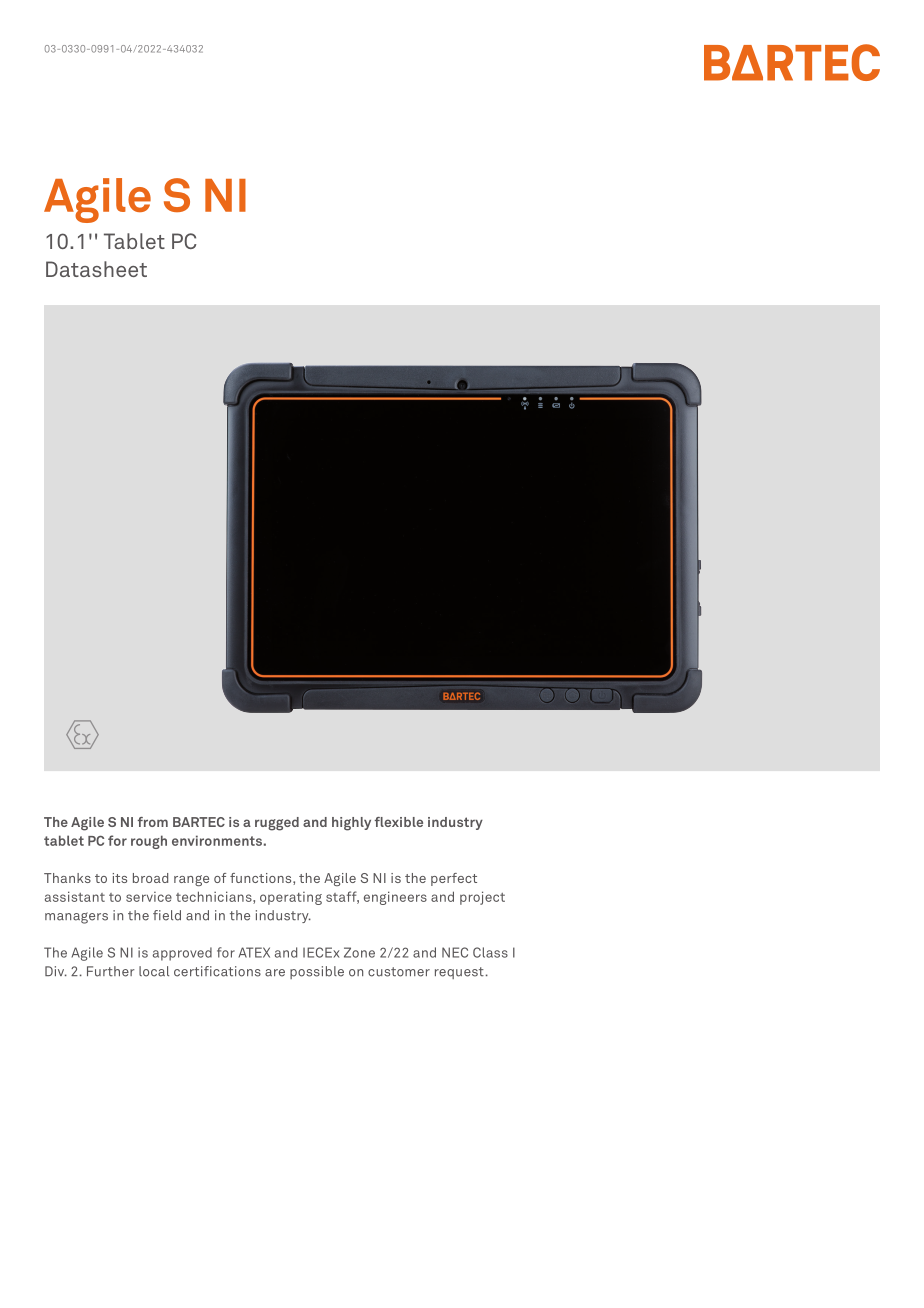  What do you see at coordinates (351, 824) in the screenshot?
I see `highly` at bounding box center [351, 824].
